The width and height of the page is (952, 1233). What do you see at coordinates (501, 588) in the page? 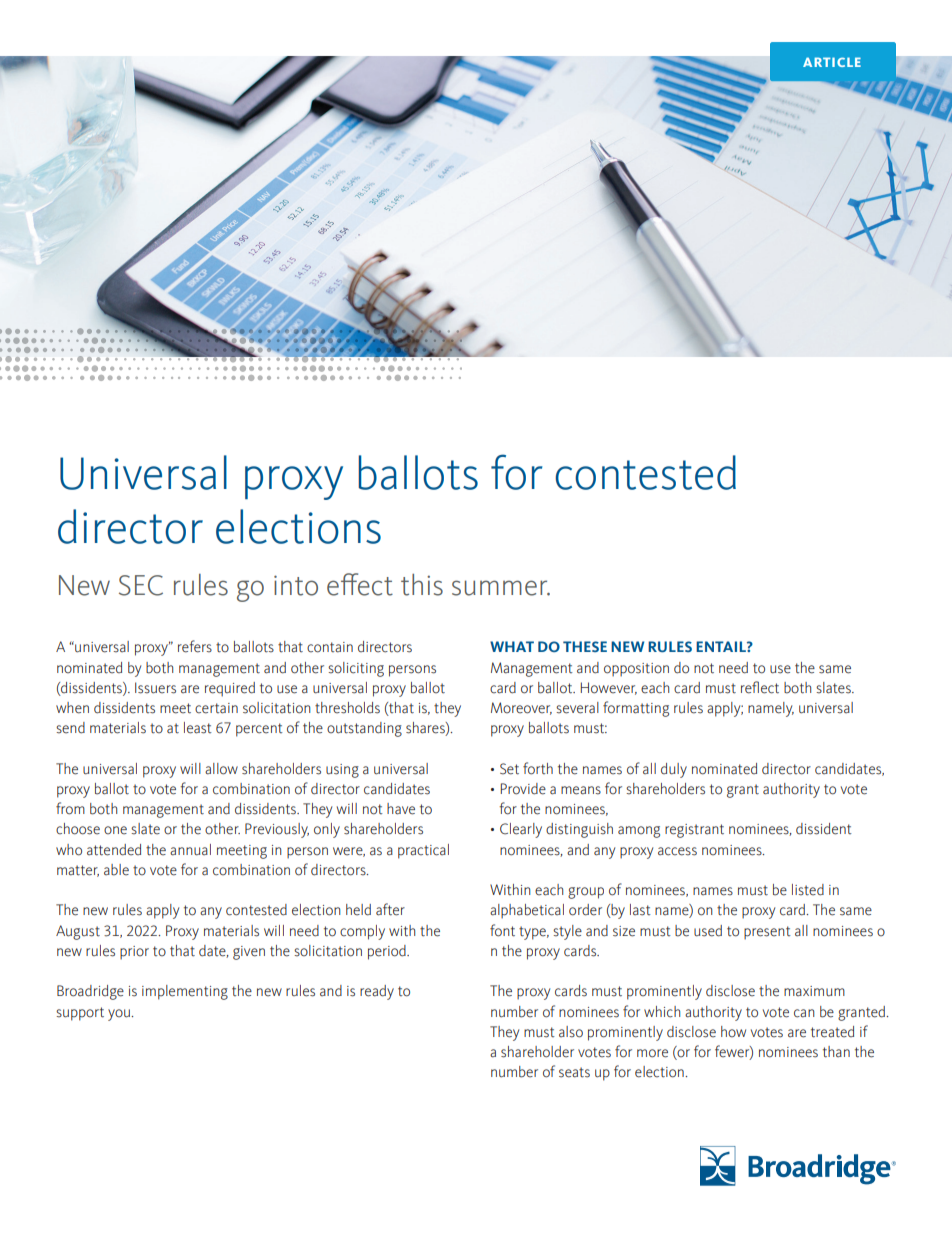
I see `summer` at bounding box center [501, 588].
